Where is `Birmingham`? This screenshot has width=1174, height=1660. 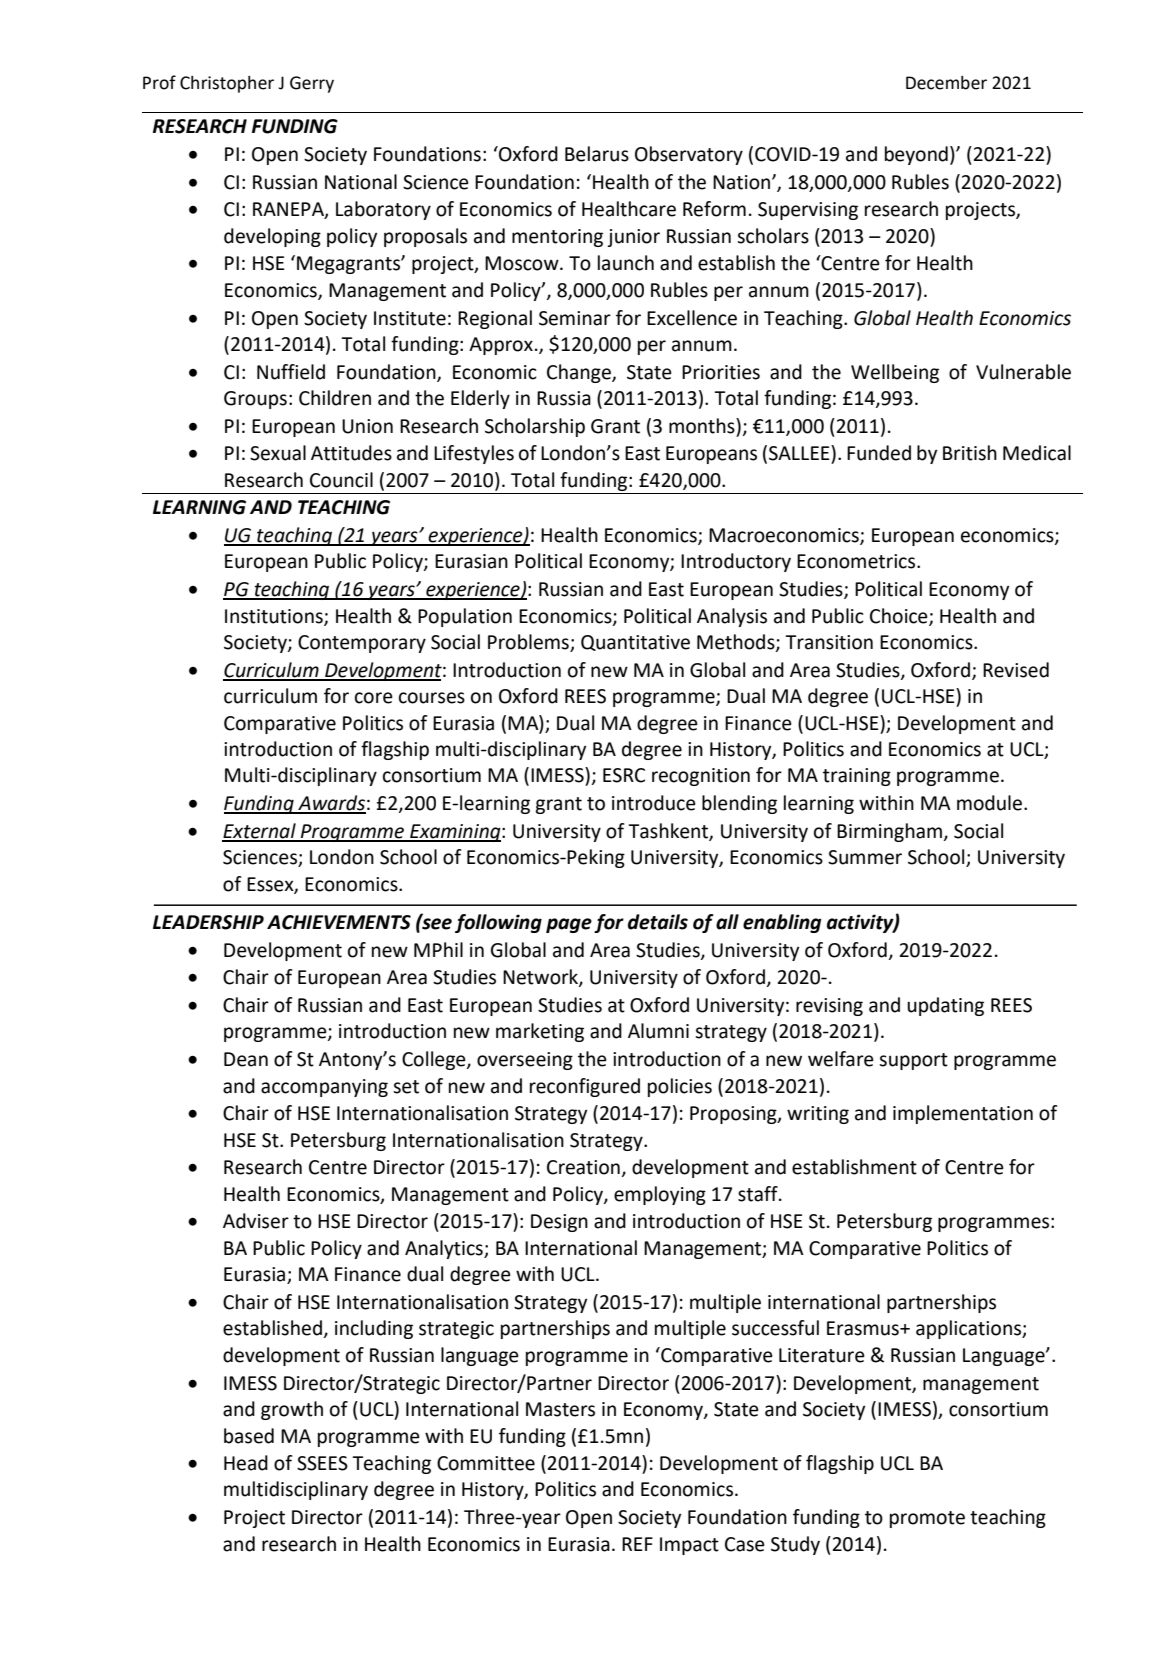
Birmingham is located at coordinates (890, 832).
